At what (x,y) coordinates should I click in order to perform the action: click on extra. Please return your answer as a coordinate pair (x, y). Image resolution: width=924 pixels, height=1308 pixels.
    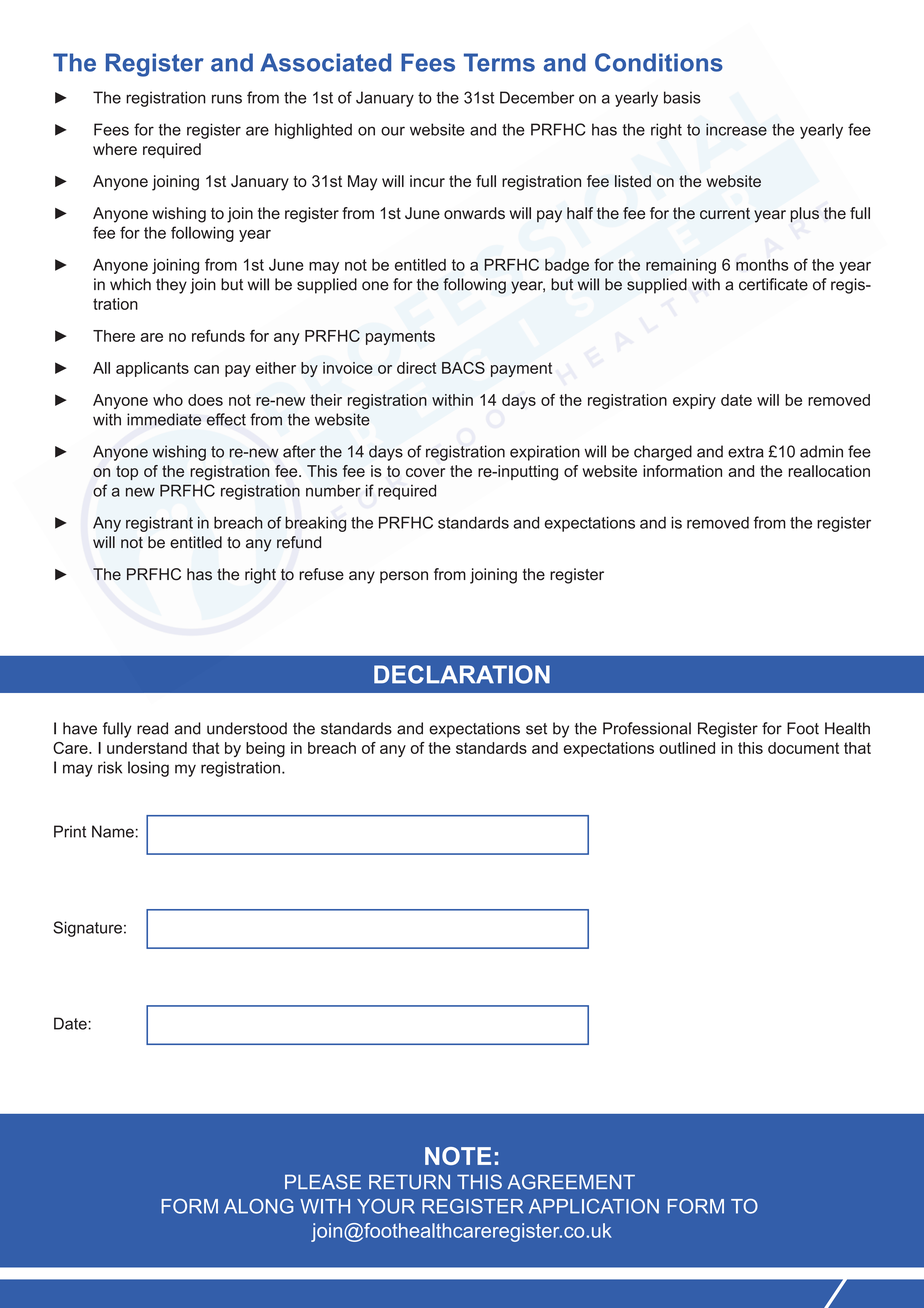
    Looking at the image, I should click on (746, 452).
